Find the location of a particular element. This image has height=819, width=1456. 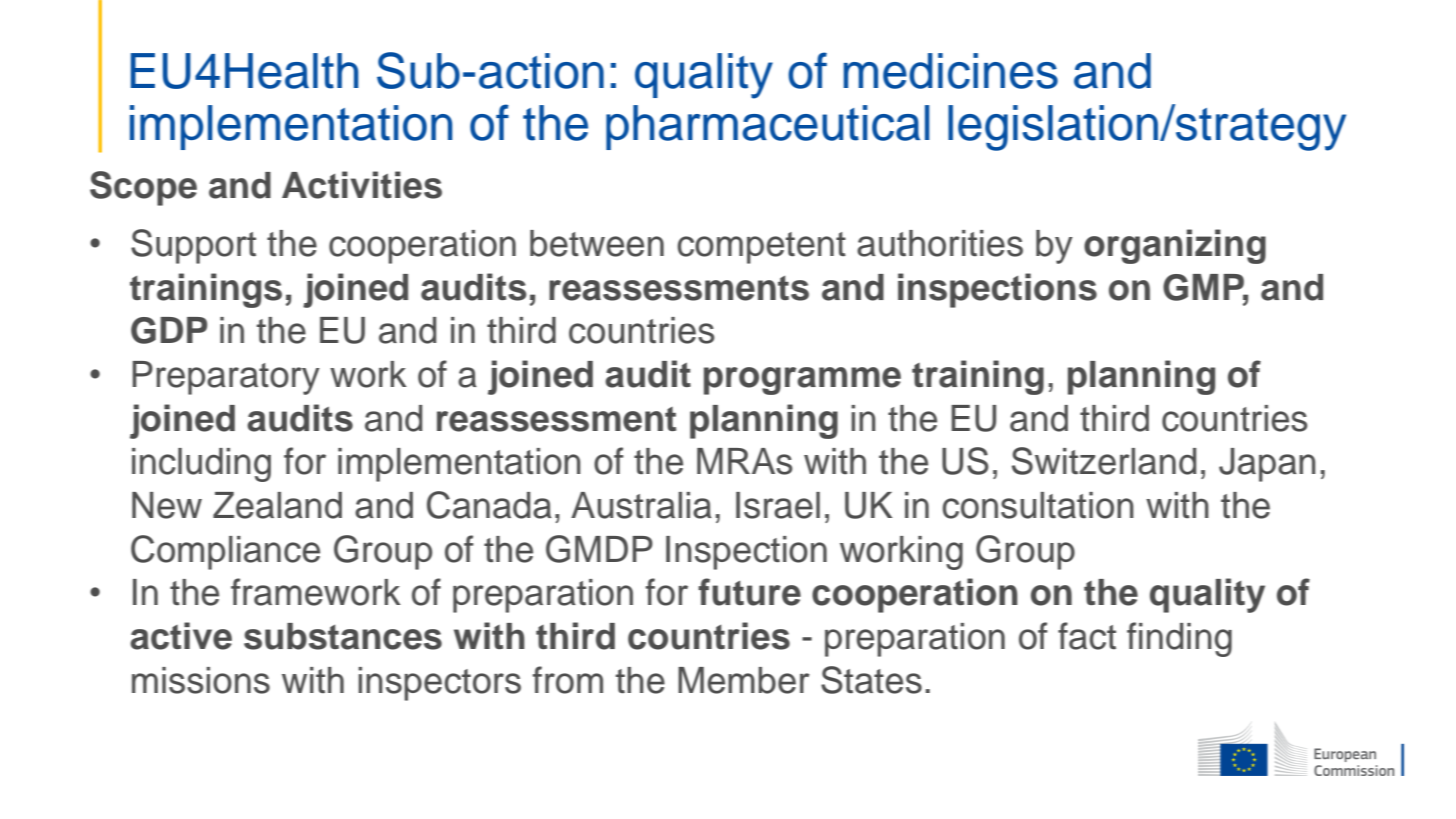

Preparatory is located at coordinates (226, 378).
